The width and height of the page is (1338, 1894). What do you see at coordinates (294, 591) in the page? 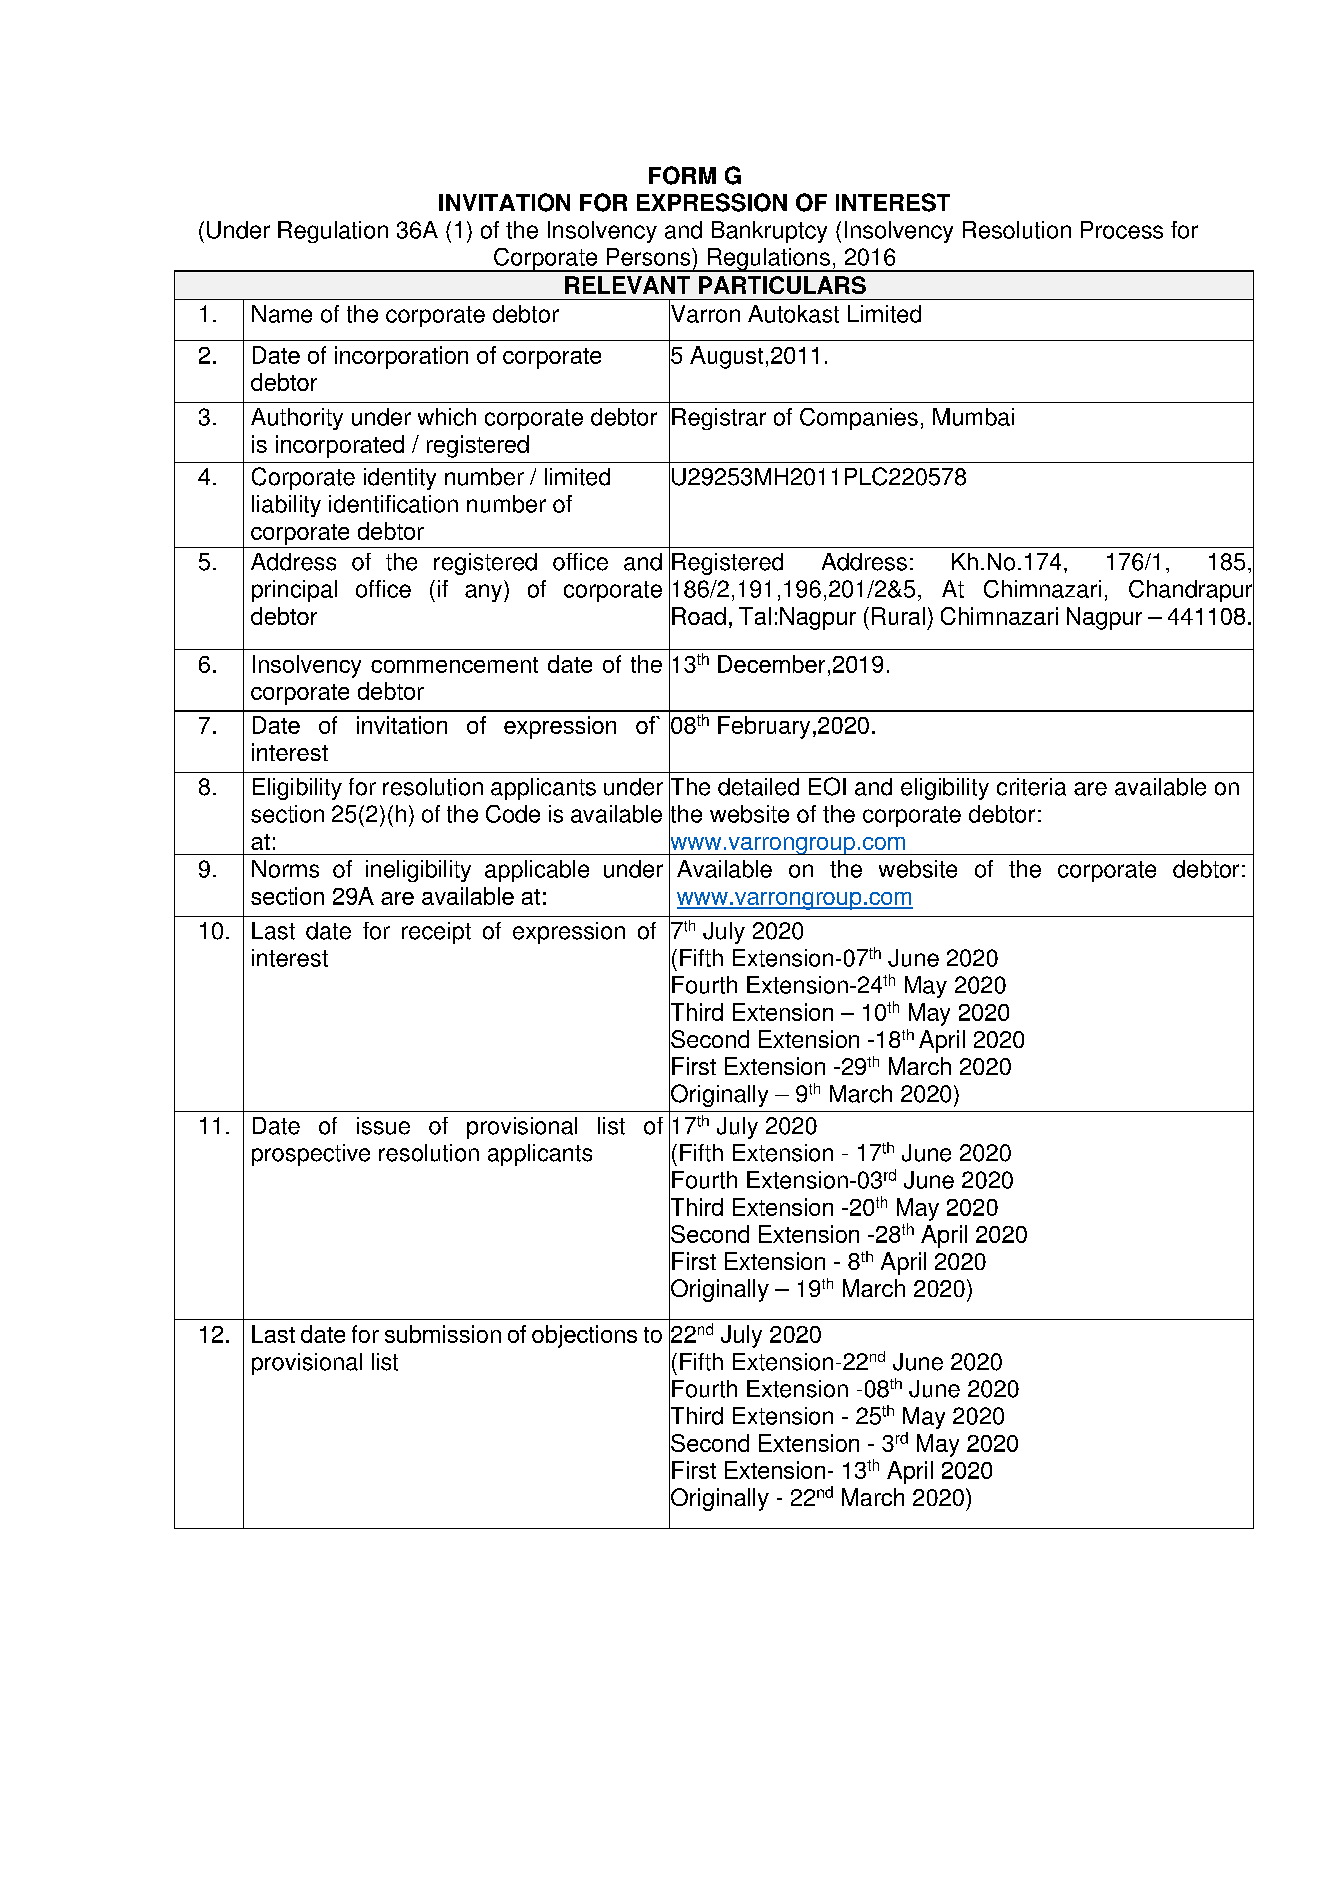
I see `principal` at bounding box center [294, 591].
